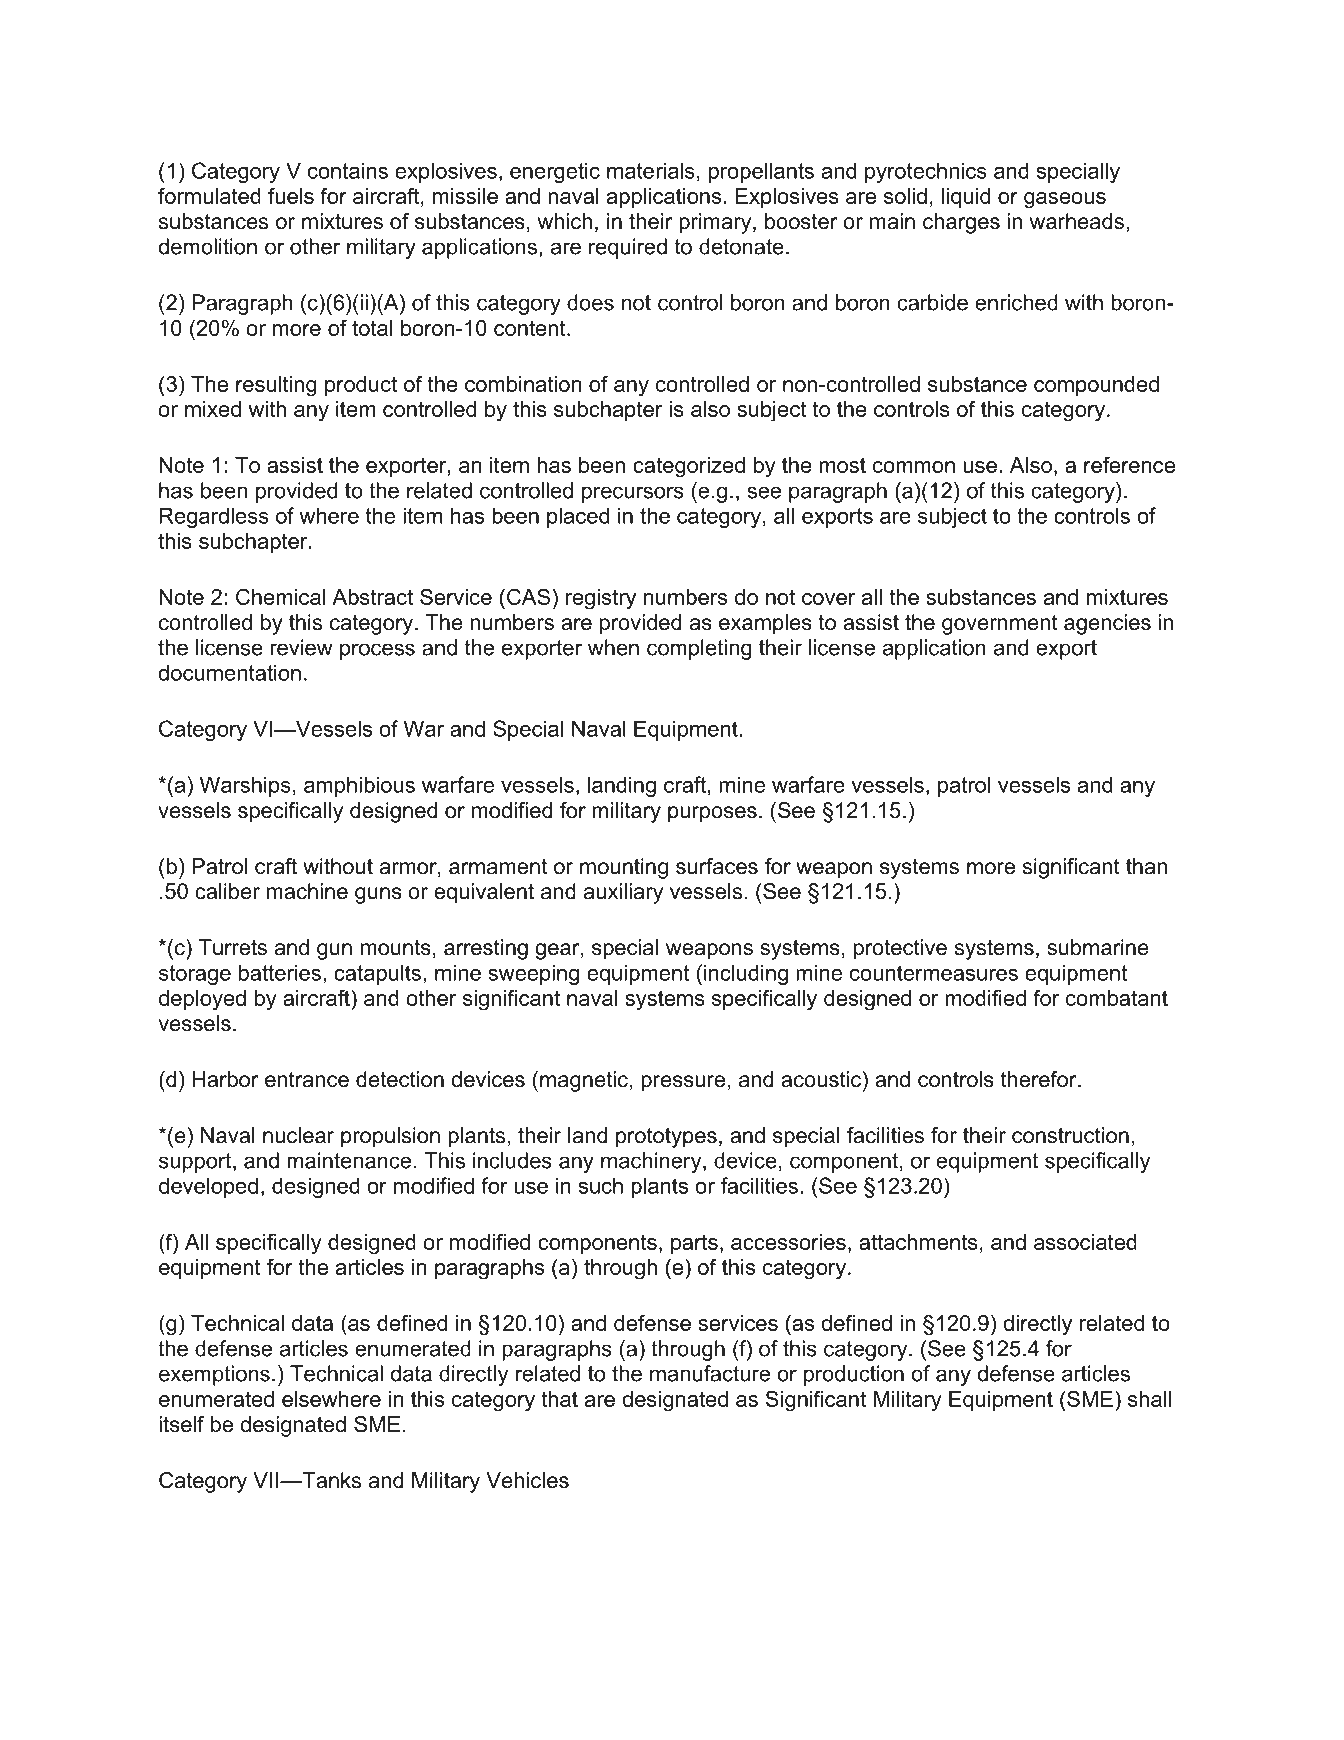 This document has height=1740, width=1344. Describe the element at coordinates (716, 223) in the document. I see `primary` at that location.
